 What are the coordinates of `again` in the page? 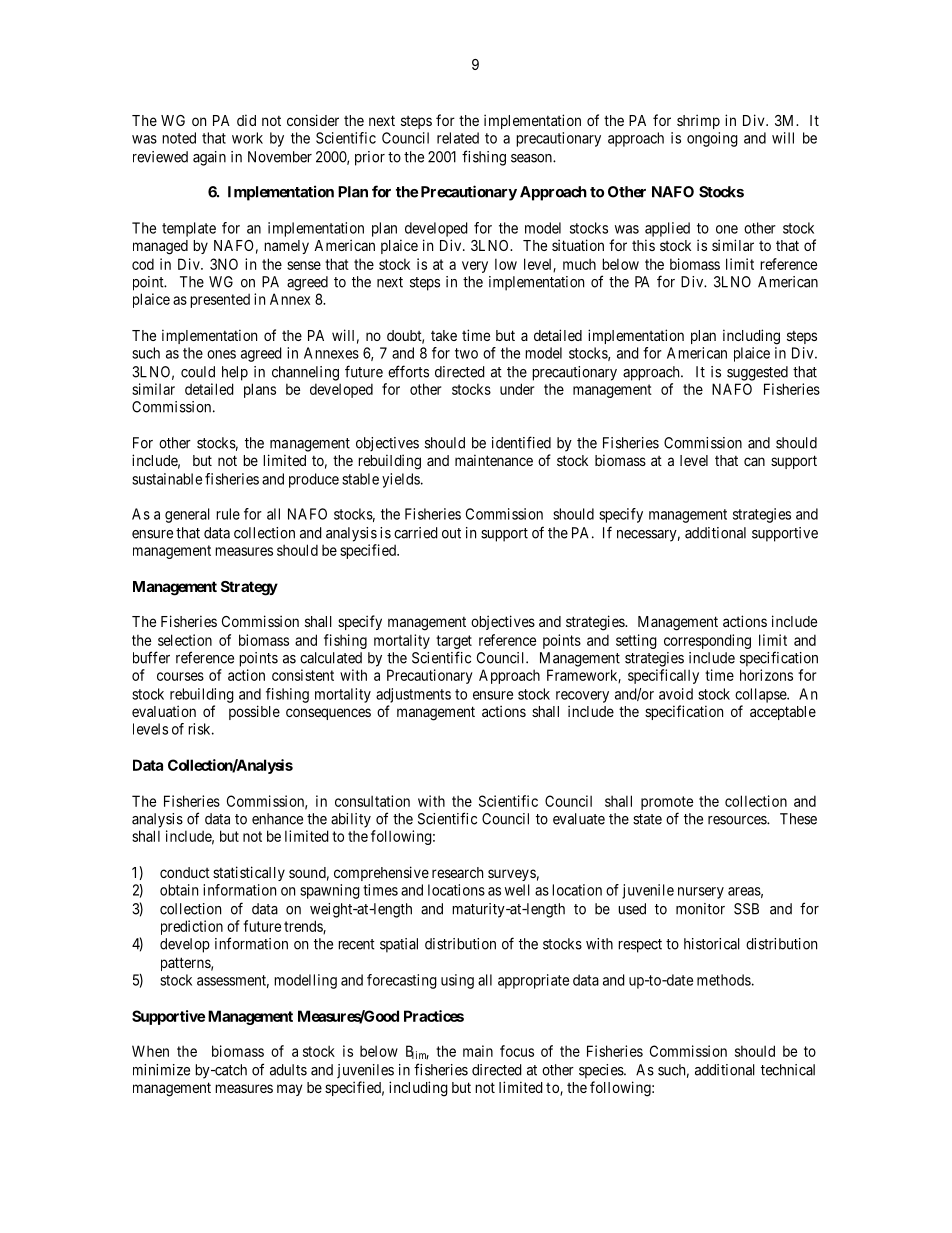 It's located at (209, 158).
